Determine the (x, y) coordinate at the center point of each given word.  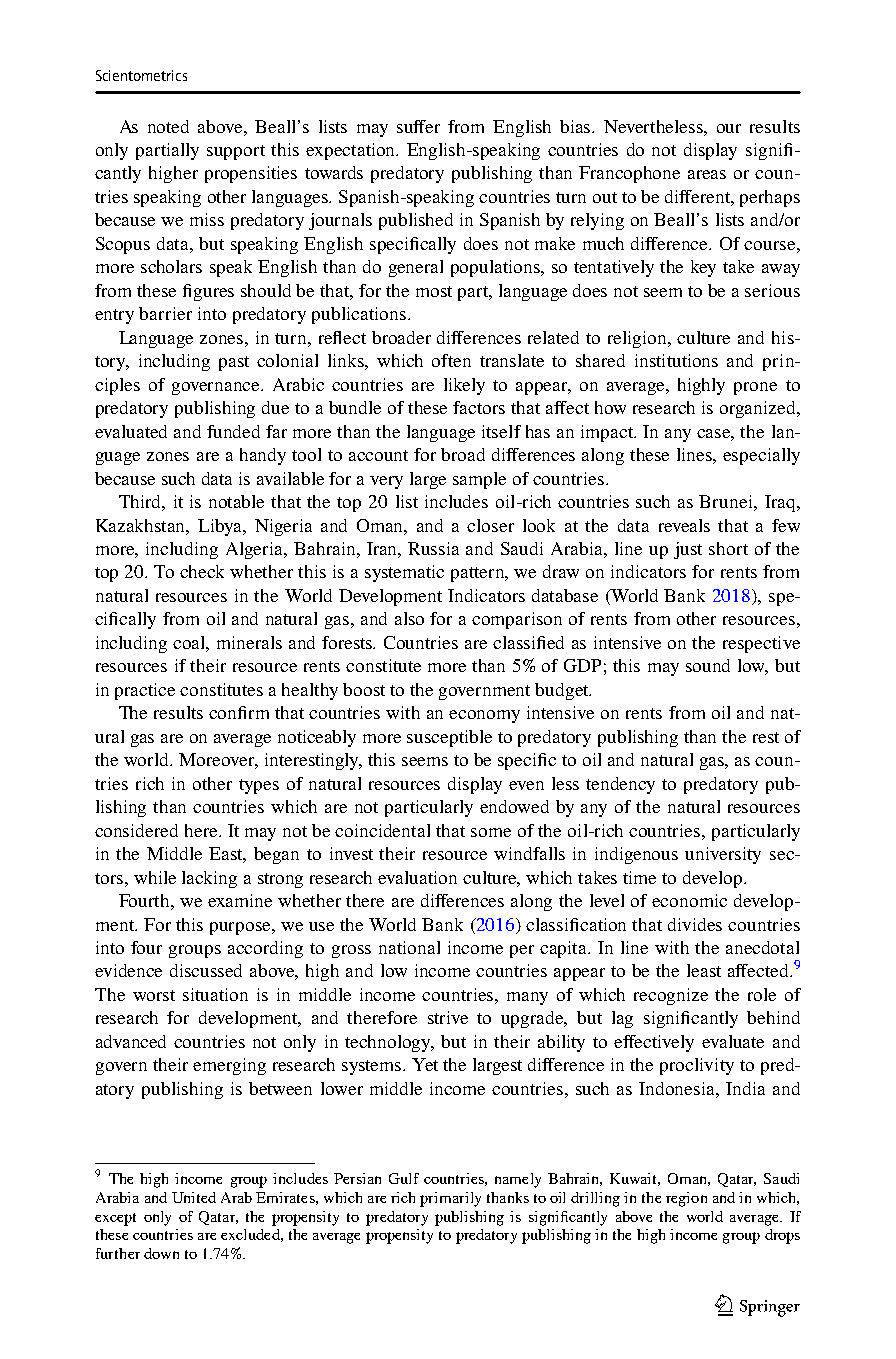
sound (708, 665)
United (194, 1197)
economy (484, 716)
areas (707, 174)
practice (145, 691)
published (416, 221)
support (236, 152)
